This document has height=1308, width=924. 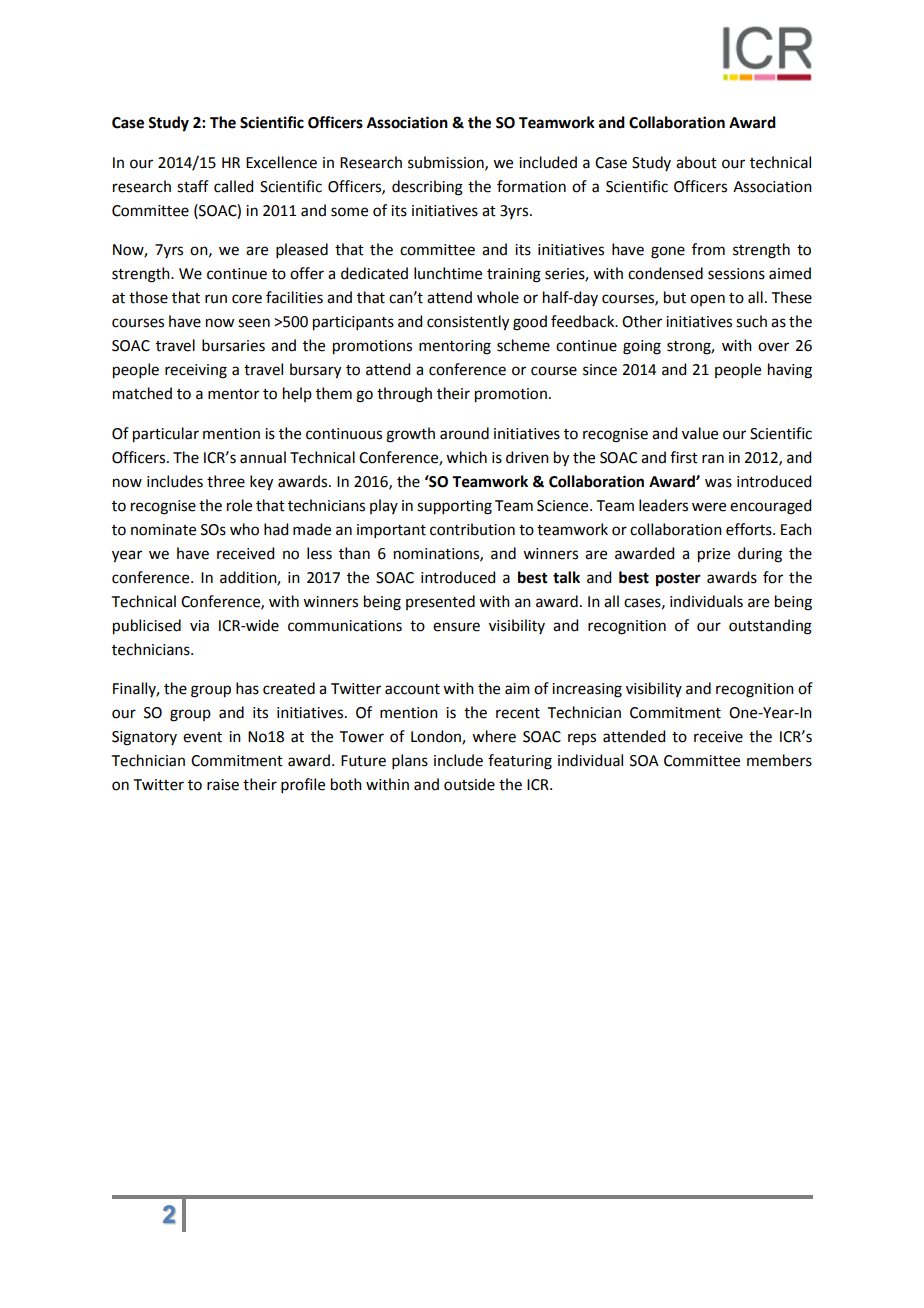 What do you see at coordinates (447, 163) in the document?
I see `submission` at bounding box center [447, 163].
